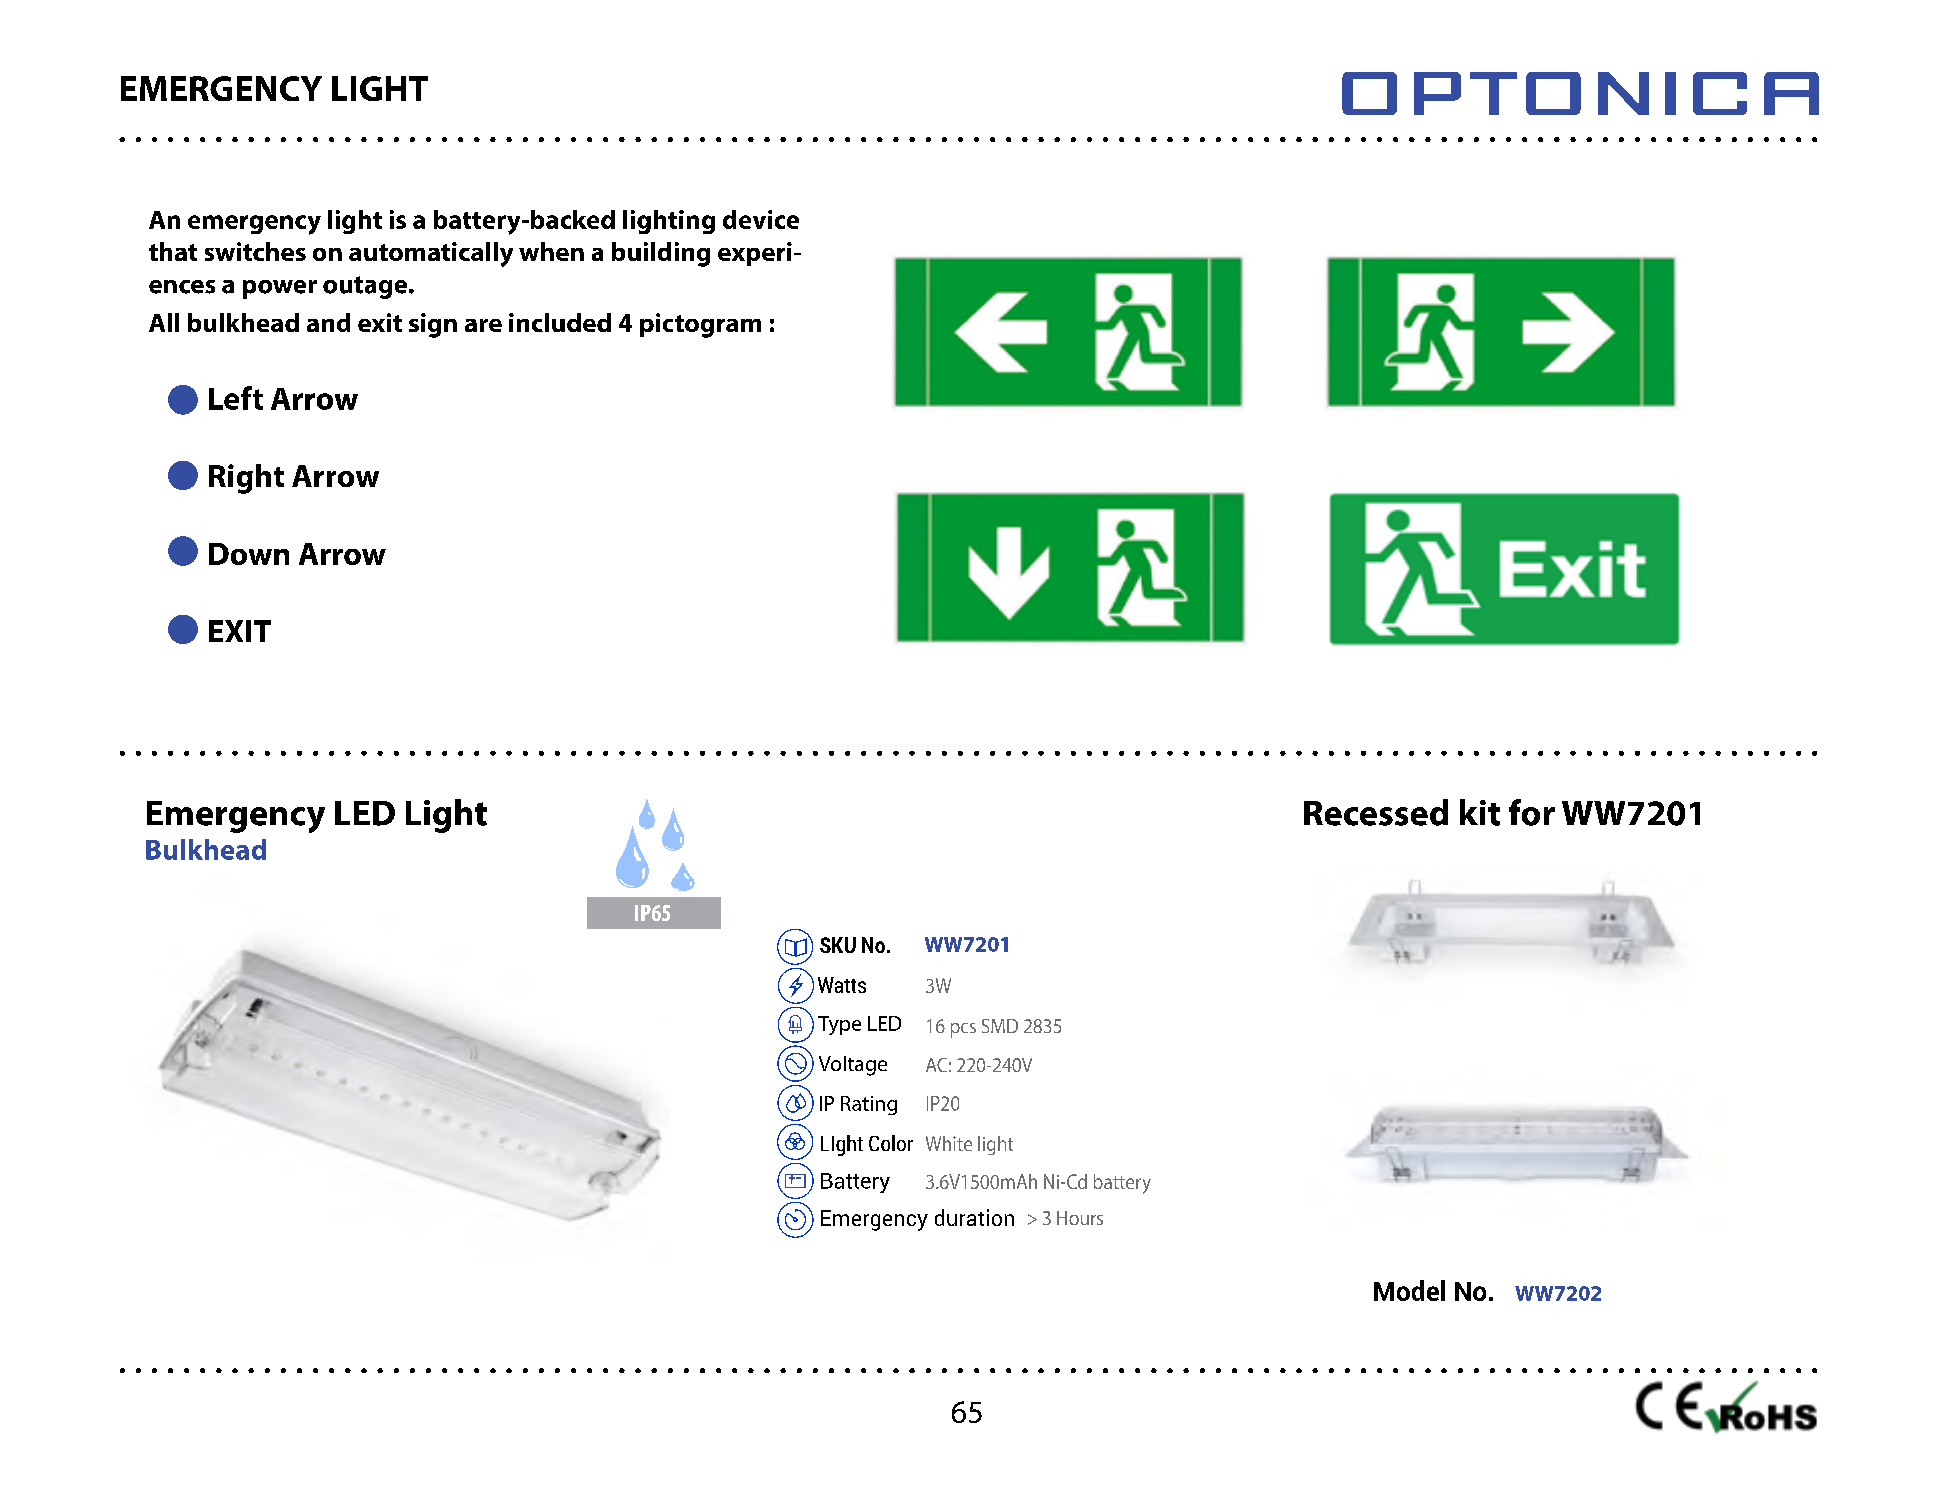 The height and width of the document is (1488, 1946). What do you see at coordinates (1376, 812) in the document?
I see `Recessed` at bounding box center [1376, 812].
